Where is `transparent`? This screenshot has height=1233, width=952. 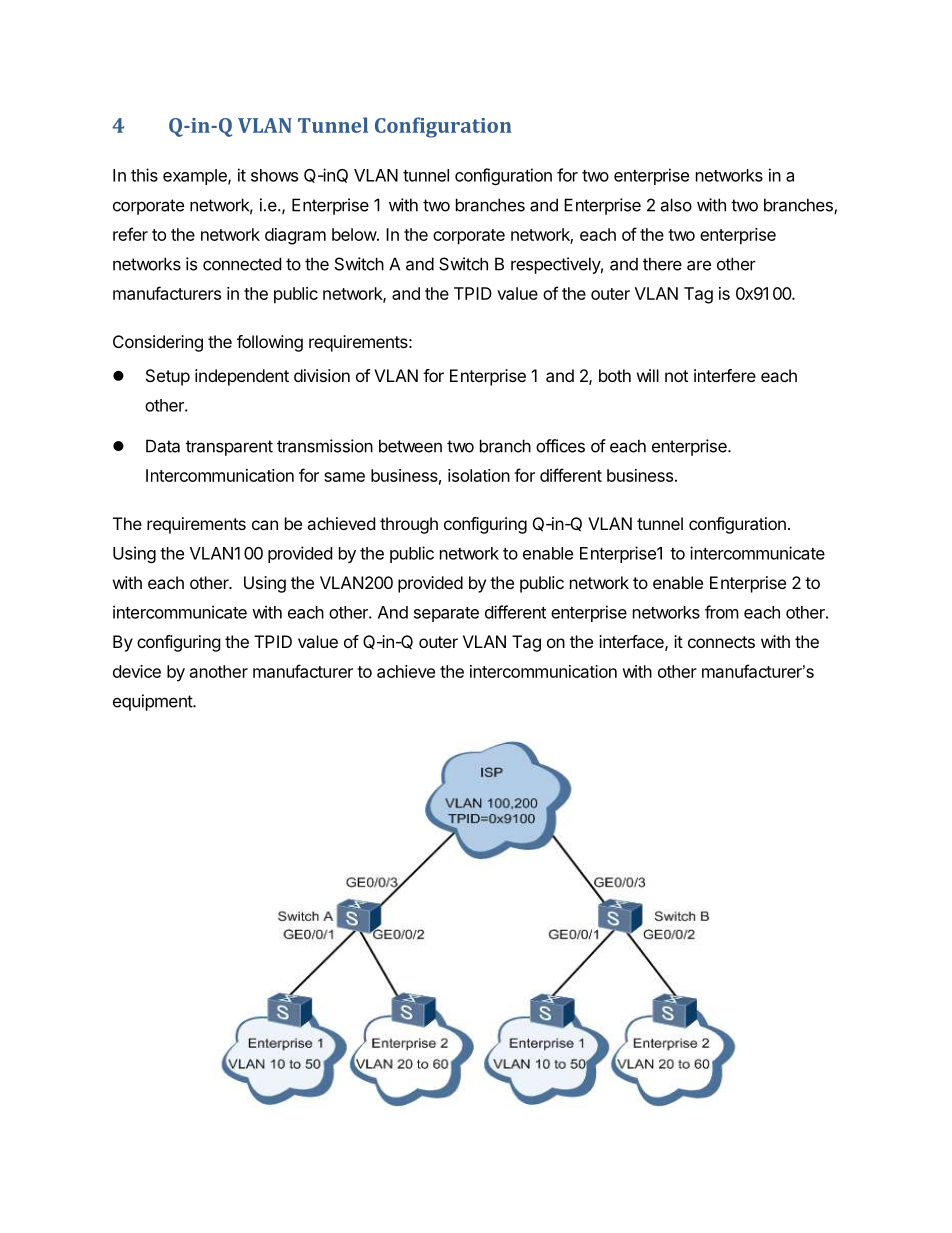
transparent is located at coordinates (229, 448).
